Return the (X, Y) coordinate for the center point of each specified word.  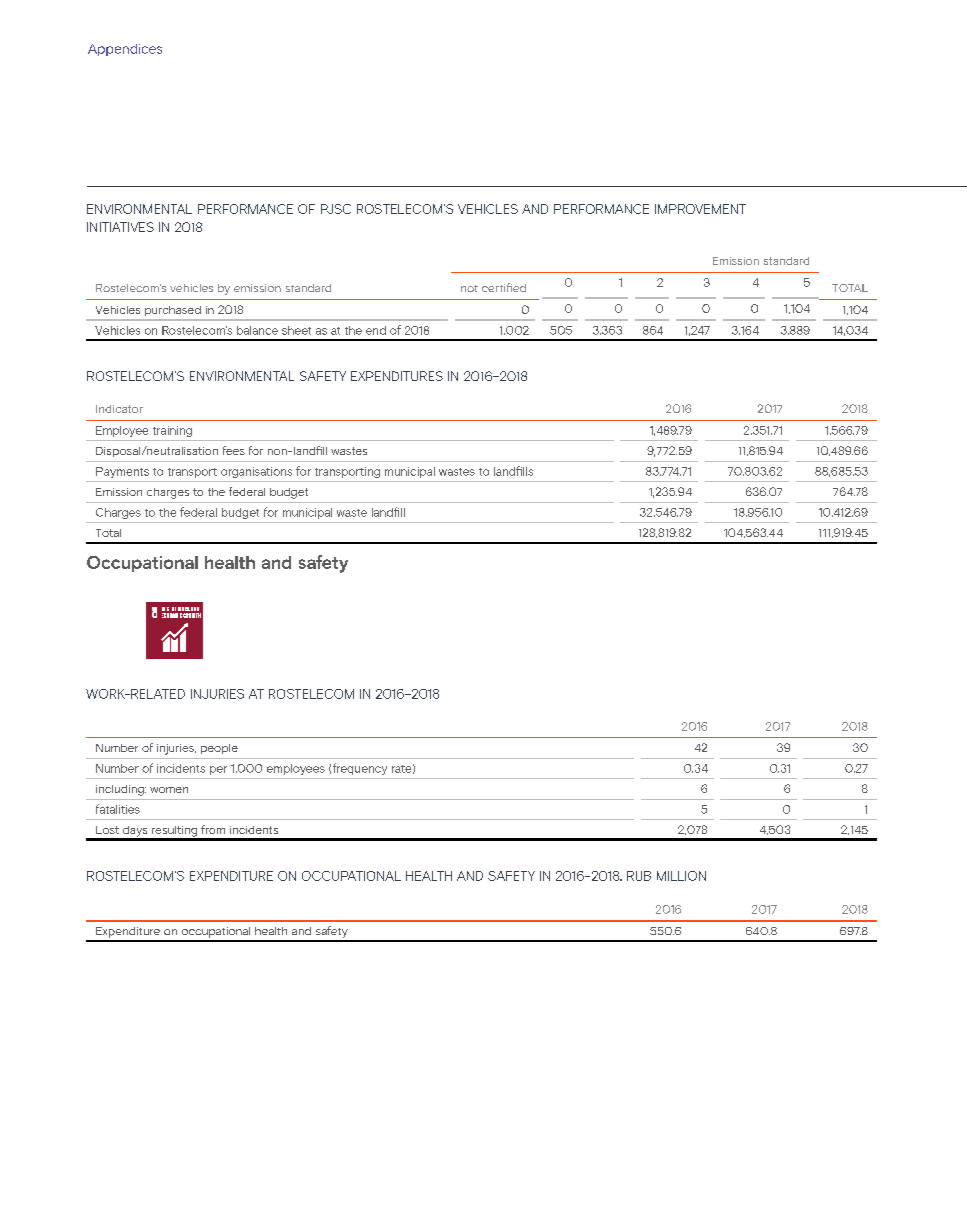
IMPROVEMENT (700, 209)
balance (257, 330)
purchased (173, 311)
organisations (256, 472)
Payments (122, 472)
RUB (639, 876)
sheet (296, 330)
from (213, 829)
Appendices (125, 50)
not (469, 288)
